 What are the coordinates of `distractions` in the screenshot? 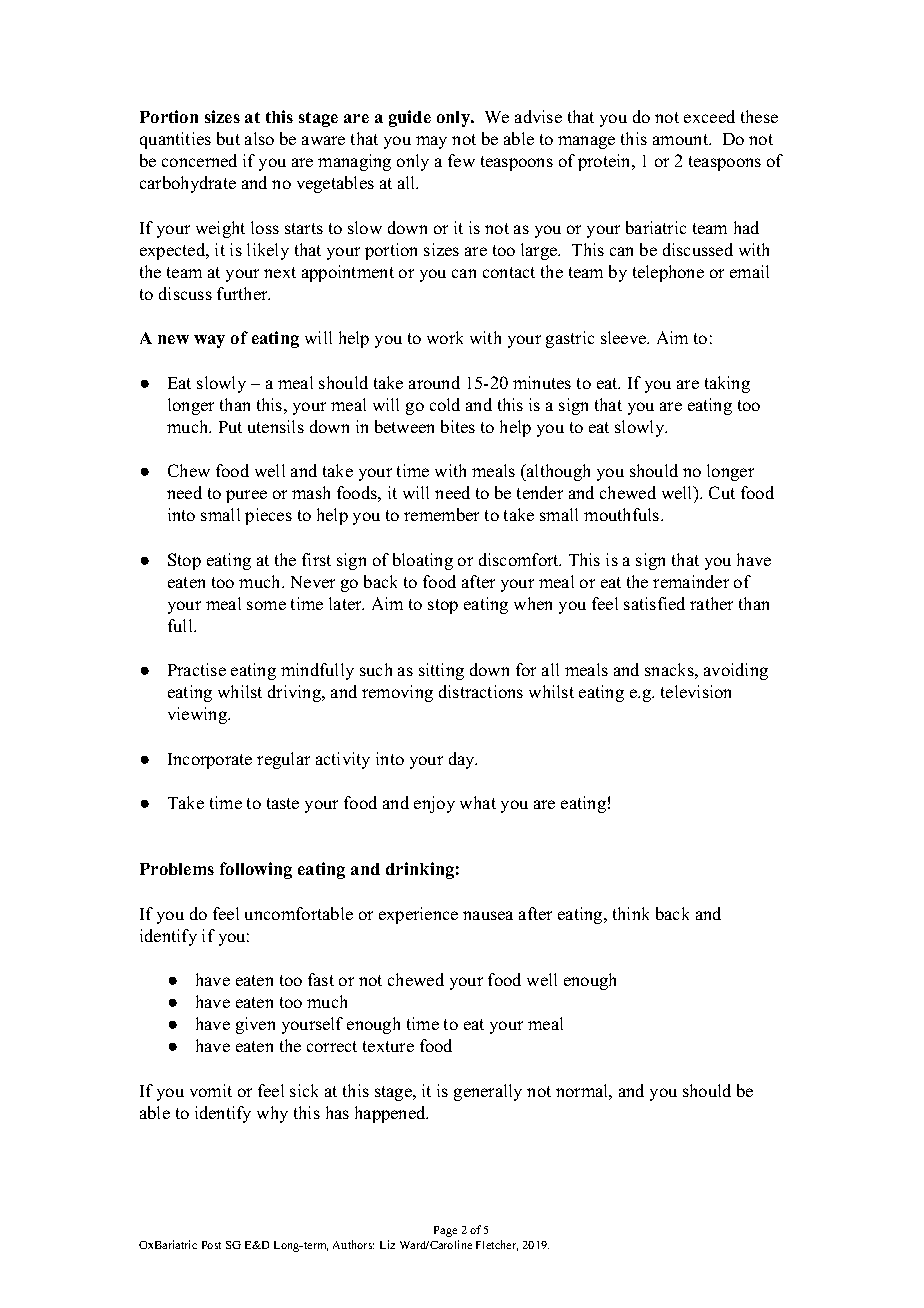 It's located at (481, 691).
